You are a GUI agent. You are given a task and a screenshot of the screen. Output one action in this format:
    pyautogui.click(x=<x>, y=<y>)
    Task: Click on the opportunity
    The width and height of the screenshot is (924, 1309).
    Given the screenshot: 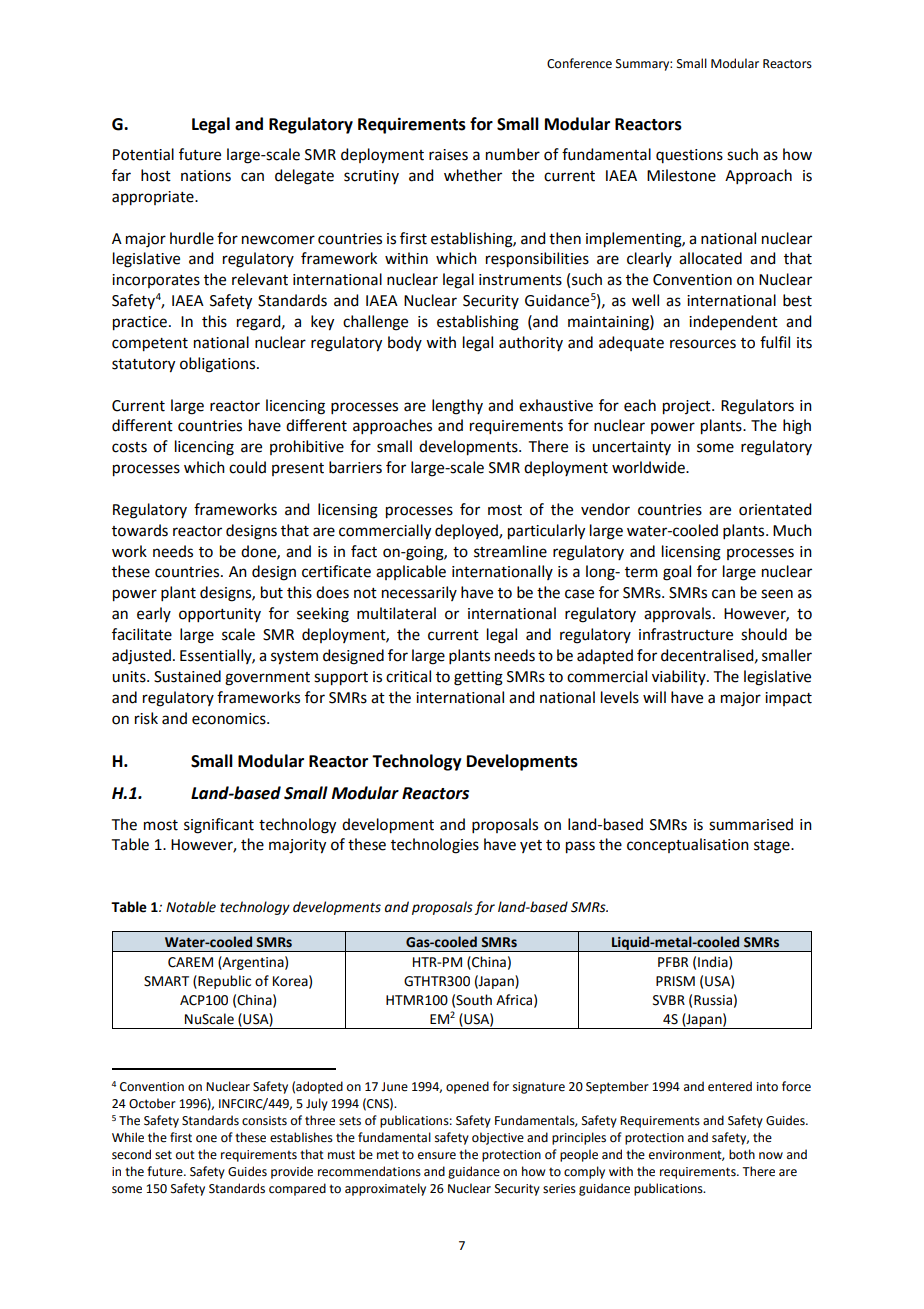 What is the action you would take?
    pyautogui.click(x=220, y=615)
